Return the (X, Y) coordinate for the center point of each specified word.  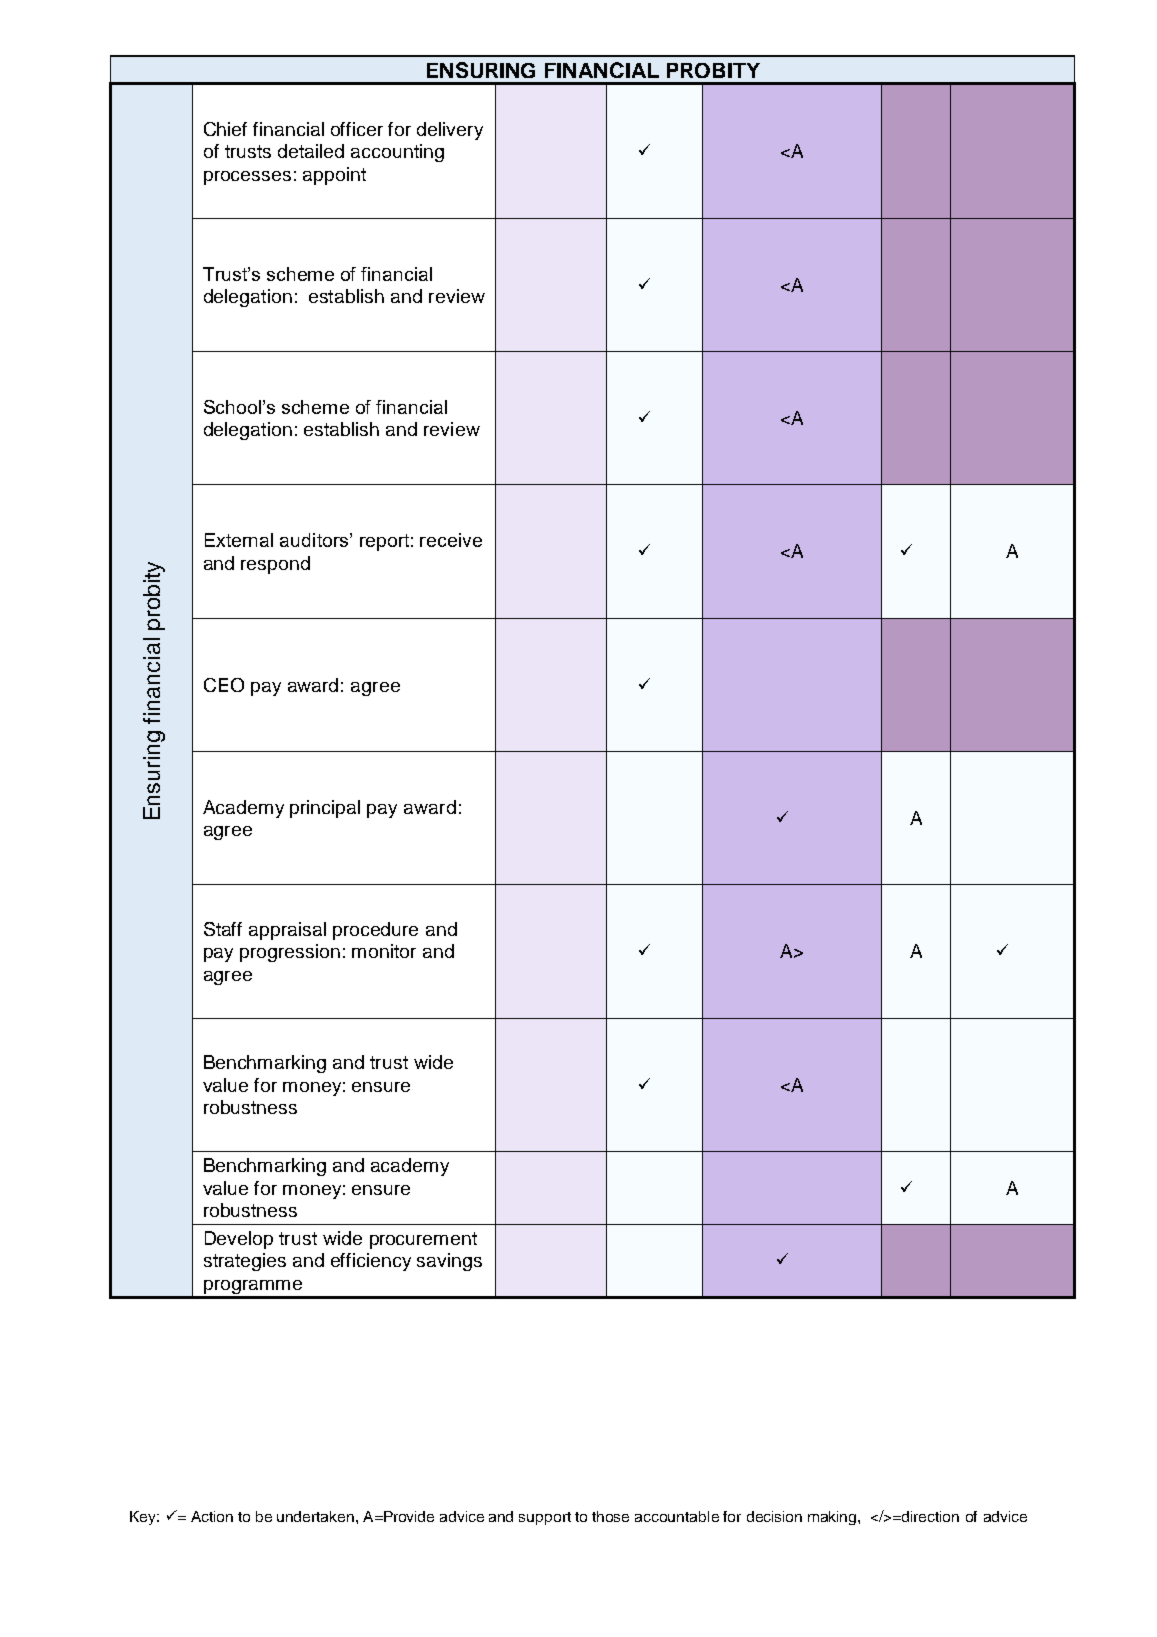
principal (325, 809)
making (833, 1518)
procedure (375, 931)
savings (449, 1262)
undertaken (315, 1516)
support (545, 1518)
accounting (397, 153)
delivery (450, 131)
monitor (384, 951)
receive (451, 540)
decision (774, 1516)
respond (275, 565)
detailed (311, 151)
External (239, 540)
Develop (239, 1240)
